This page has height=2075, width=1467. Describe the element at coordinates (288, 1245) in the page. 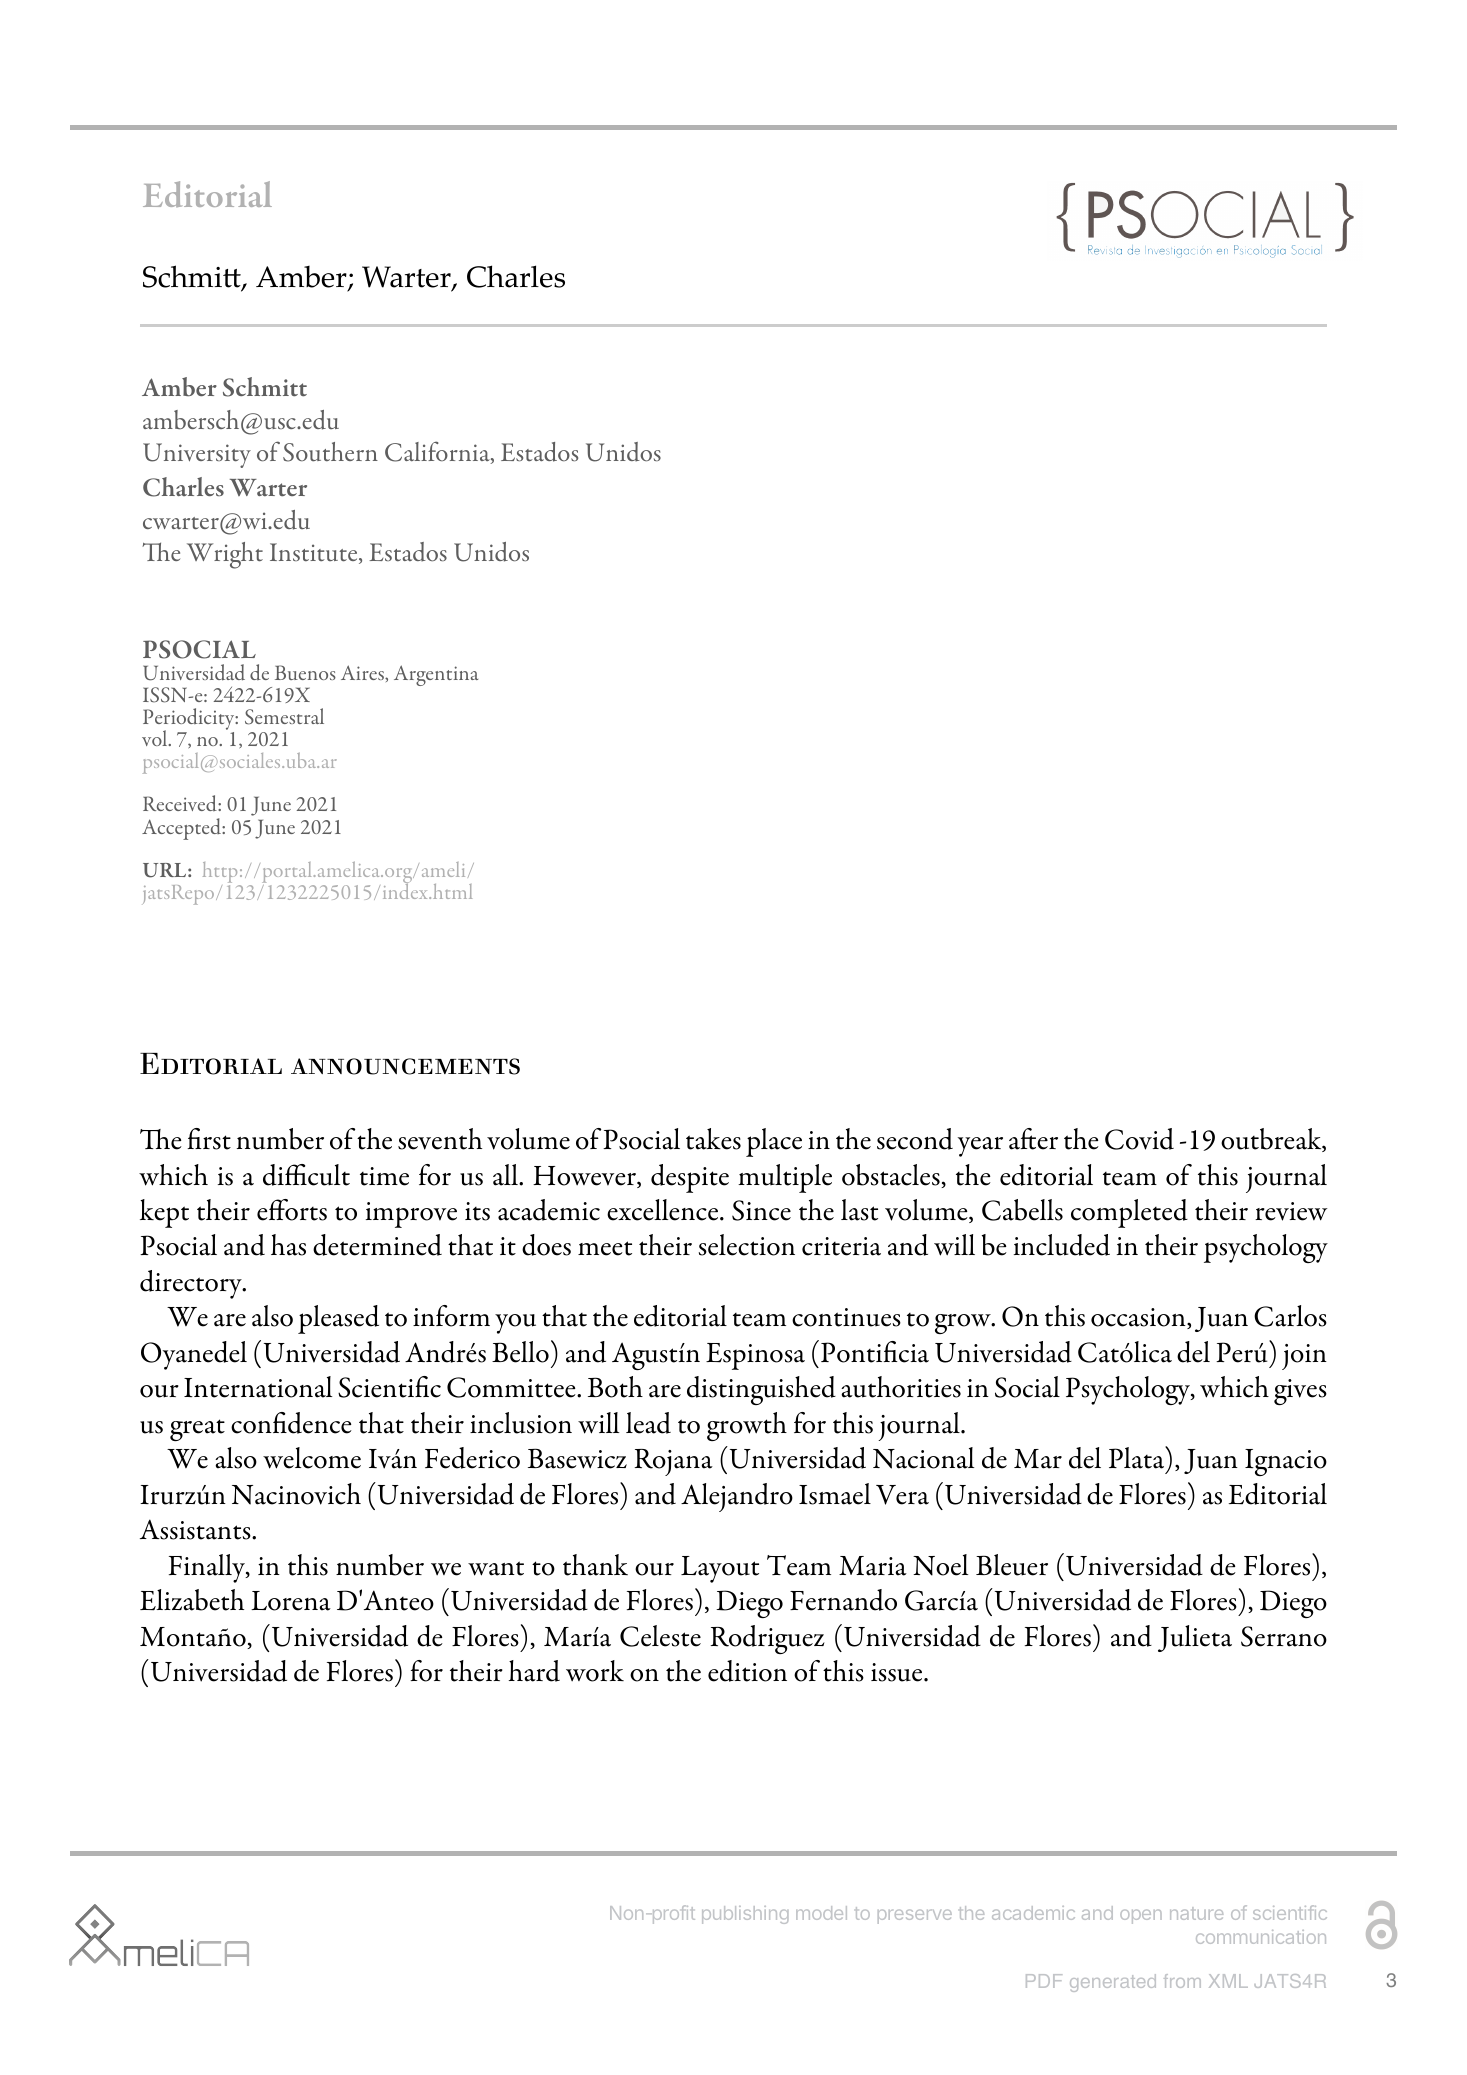

I see `has` at that location.
